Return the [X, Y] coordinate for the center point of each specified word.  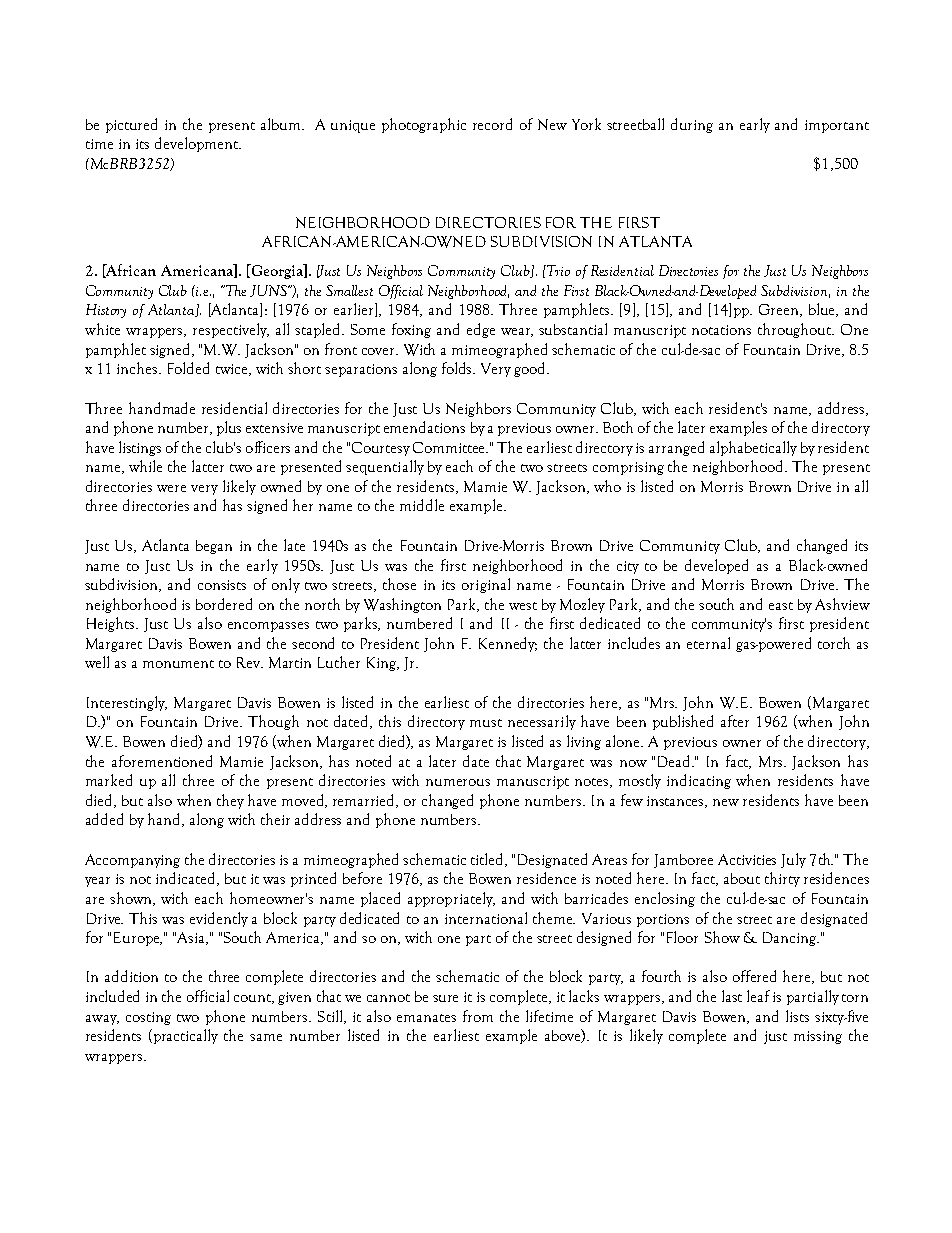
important [837, 126]
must [486, 723]
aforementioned [162, 761]
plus [229, 428]
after [735, 721]
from [478, 1016]
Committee [450, 447]
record [492, 124]
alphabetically [753, 448]
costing [148, 1018]
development [198, 144]
